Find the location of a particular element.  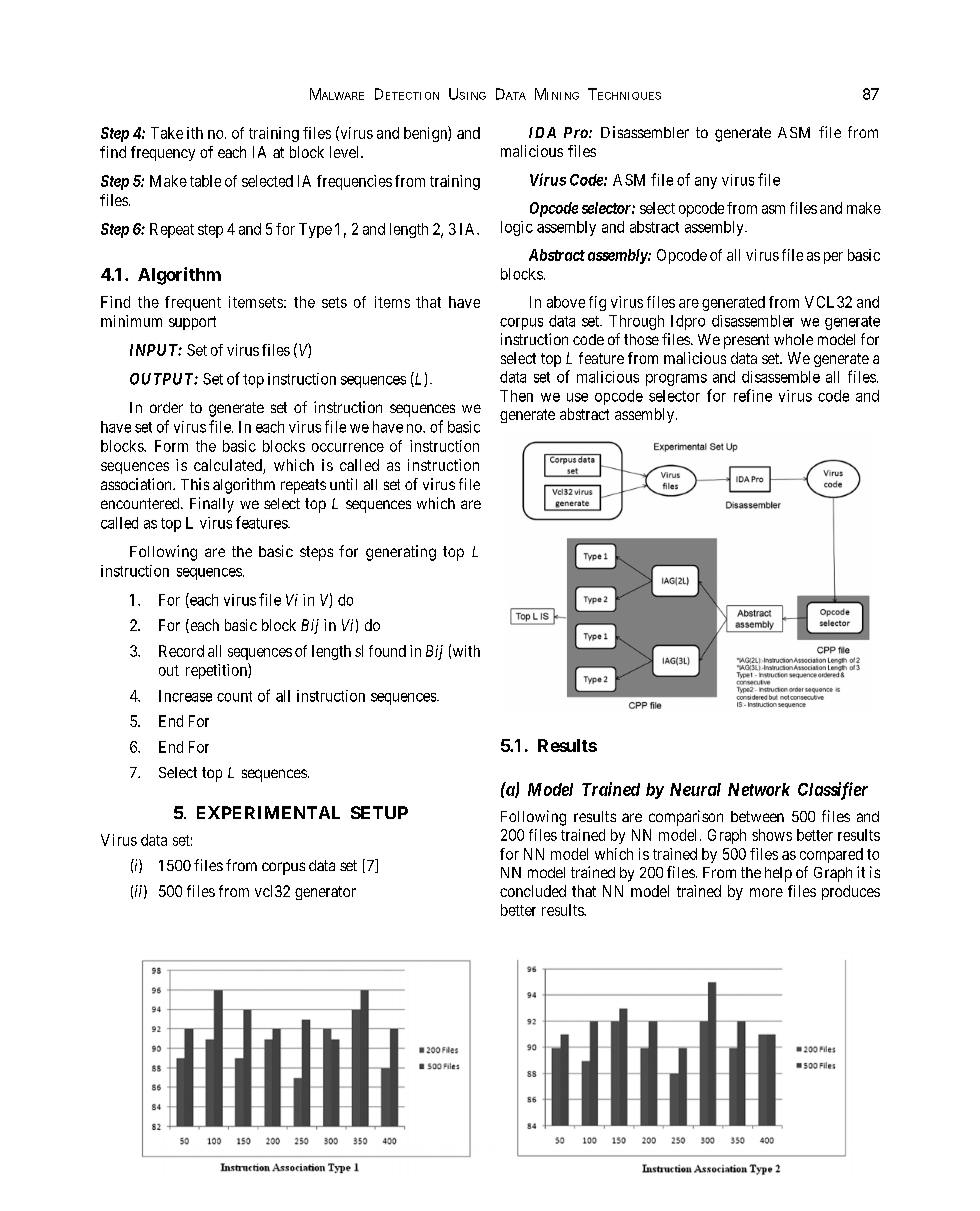

Increase is located at coordinates (185, 696).
